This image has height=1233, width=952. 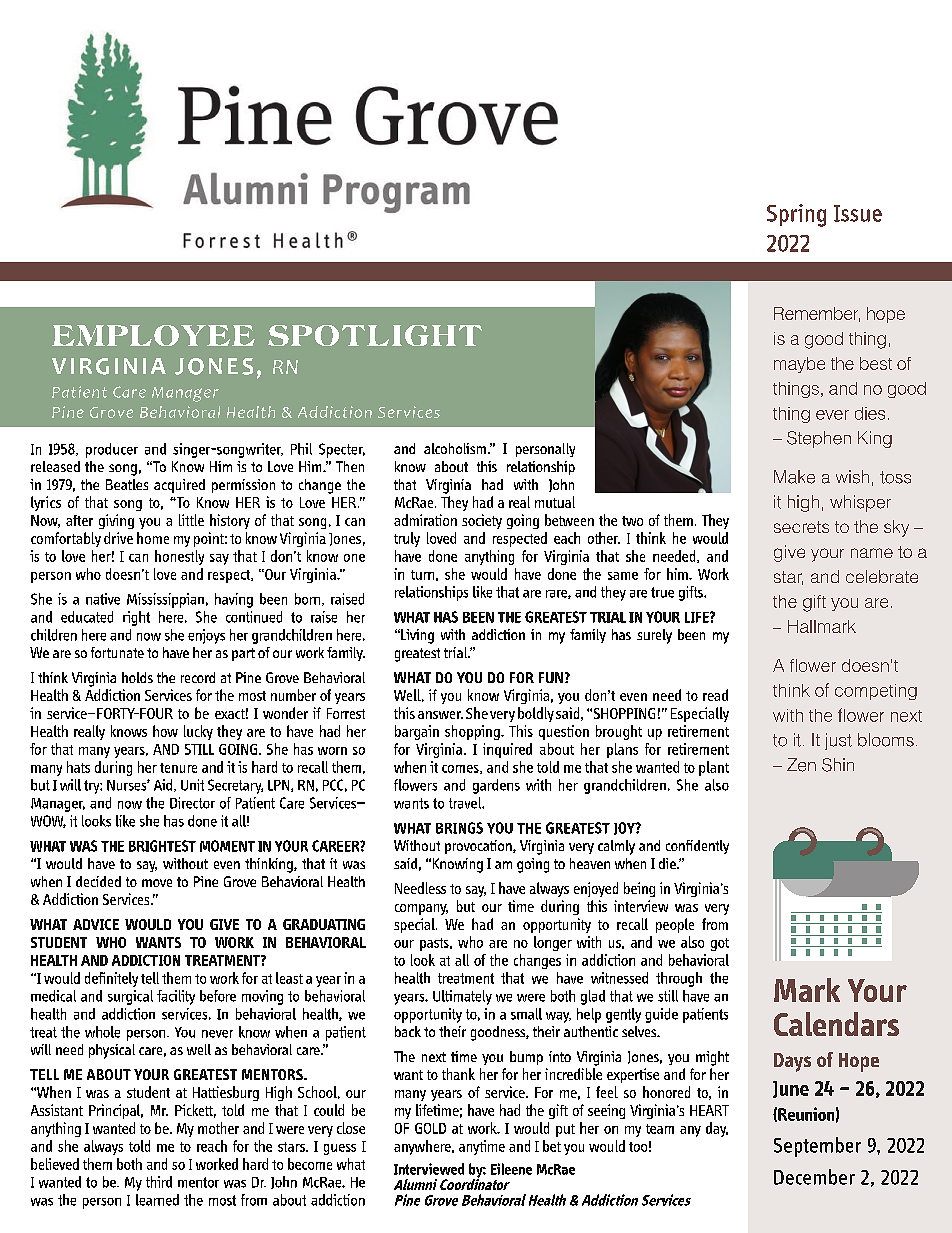 What do you see at coordinates (838, 741) in the image?
I see `just` at bounding box center [838, 741].
